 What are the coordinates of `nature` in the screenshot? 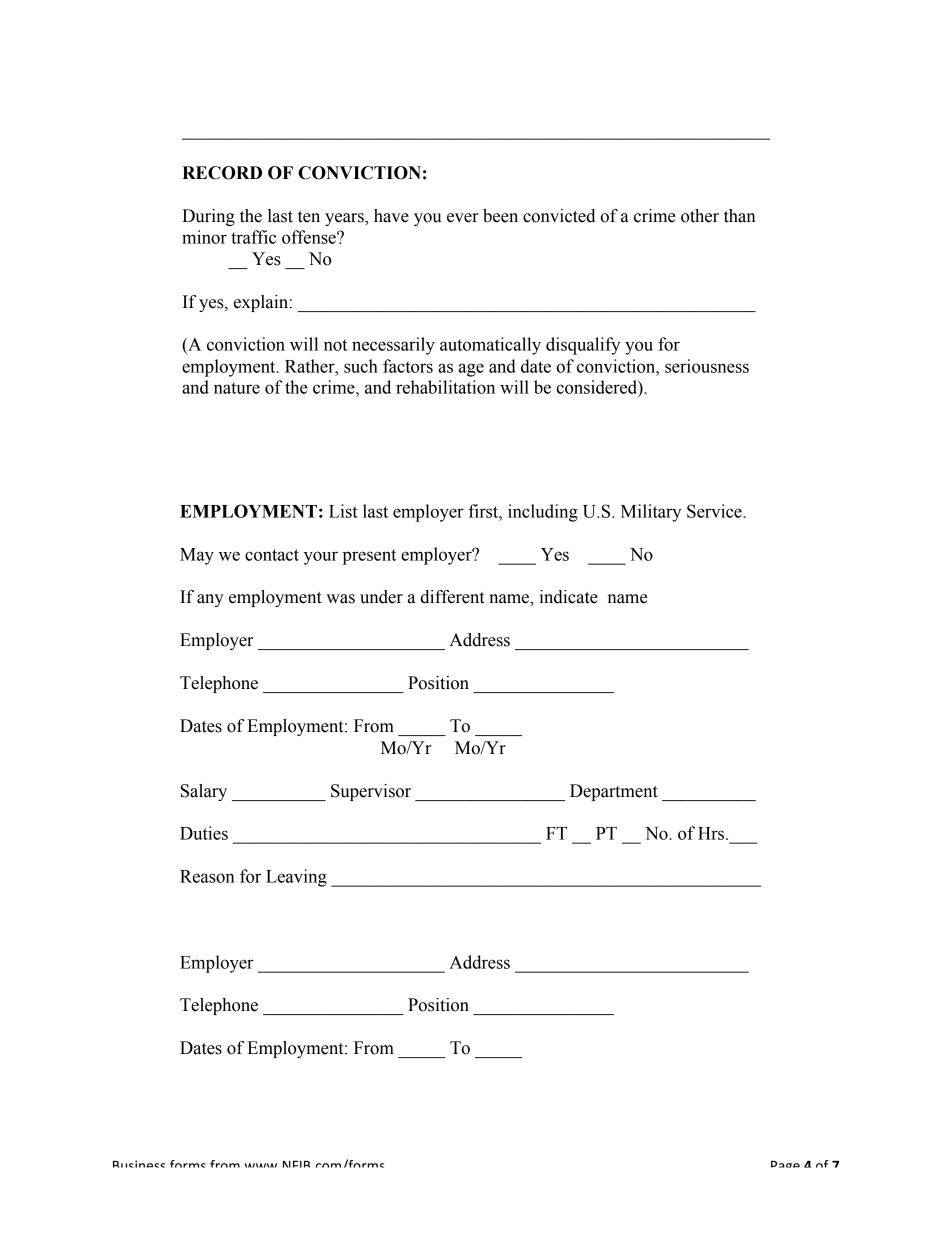 It's located at (237, 388).
